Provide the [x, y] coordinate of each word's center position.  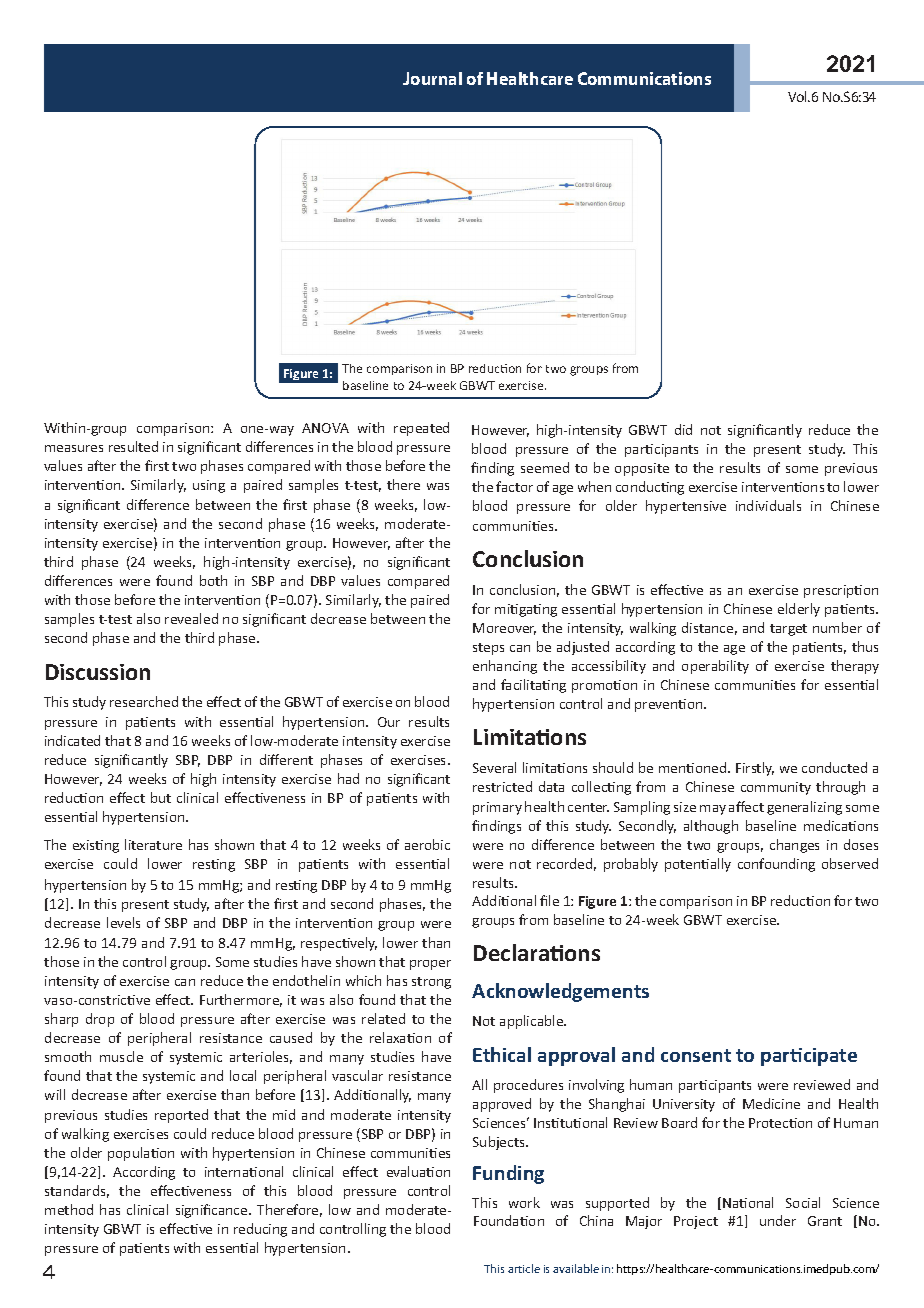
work [524, 1202]
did [683, 429]
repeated [421, 429]
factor [514, 486]
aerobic [427, 844]
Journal [432, 78]
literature [153, 844]
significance [213, 1211]
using [209, 486]
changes [794, 846]
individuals [768, 505]
